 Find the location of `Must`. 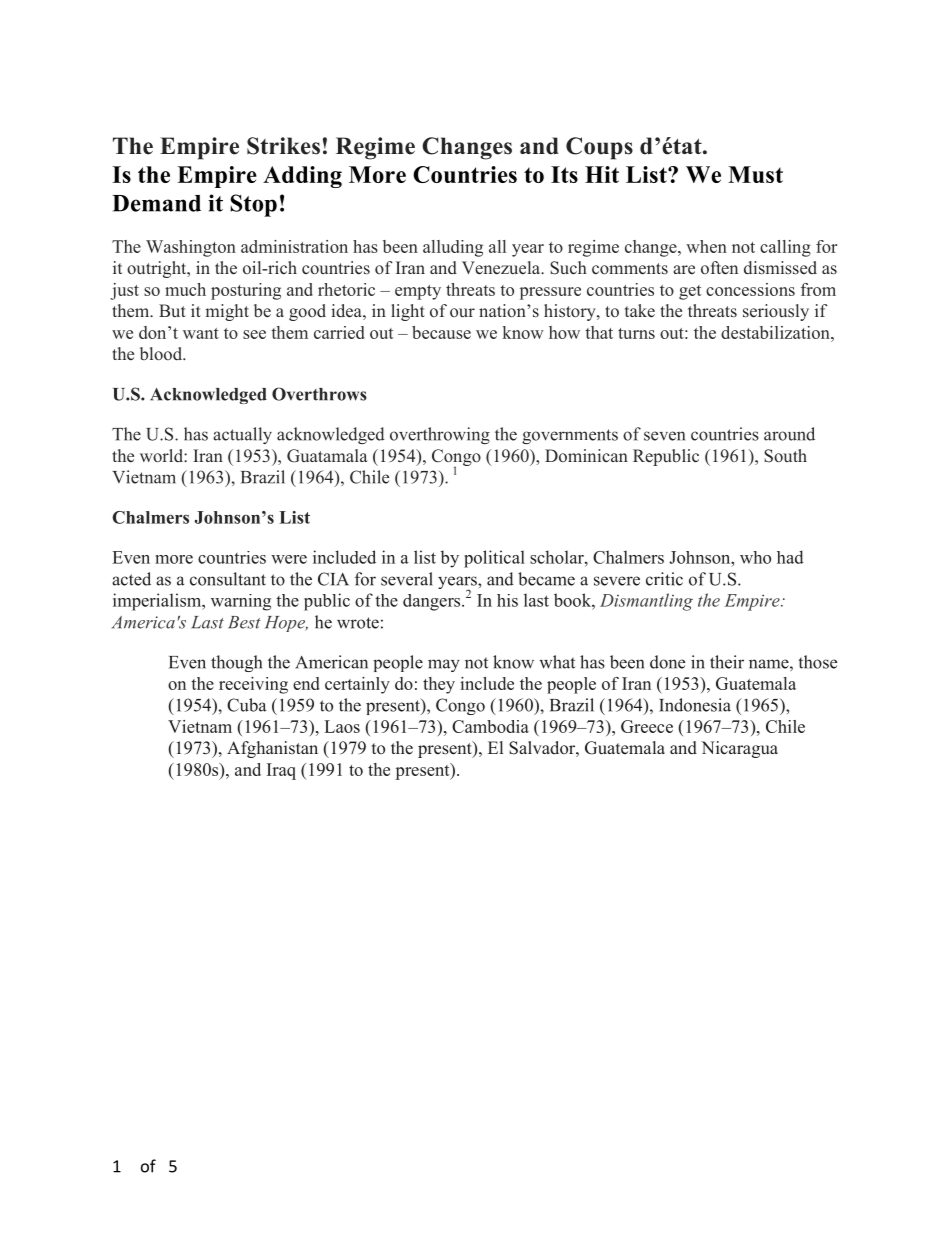

Must is located at coordinates (755, 174).
